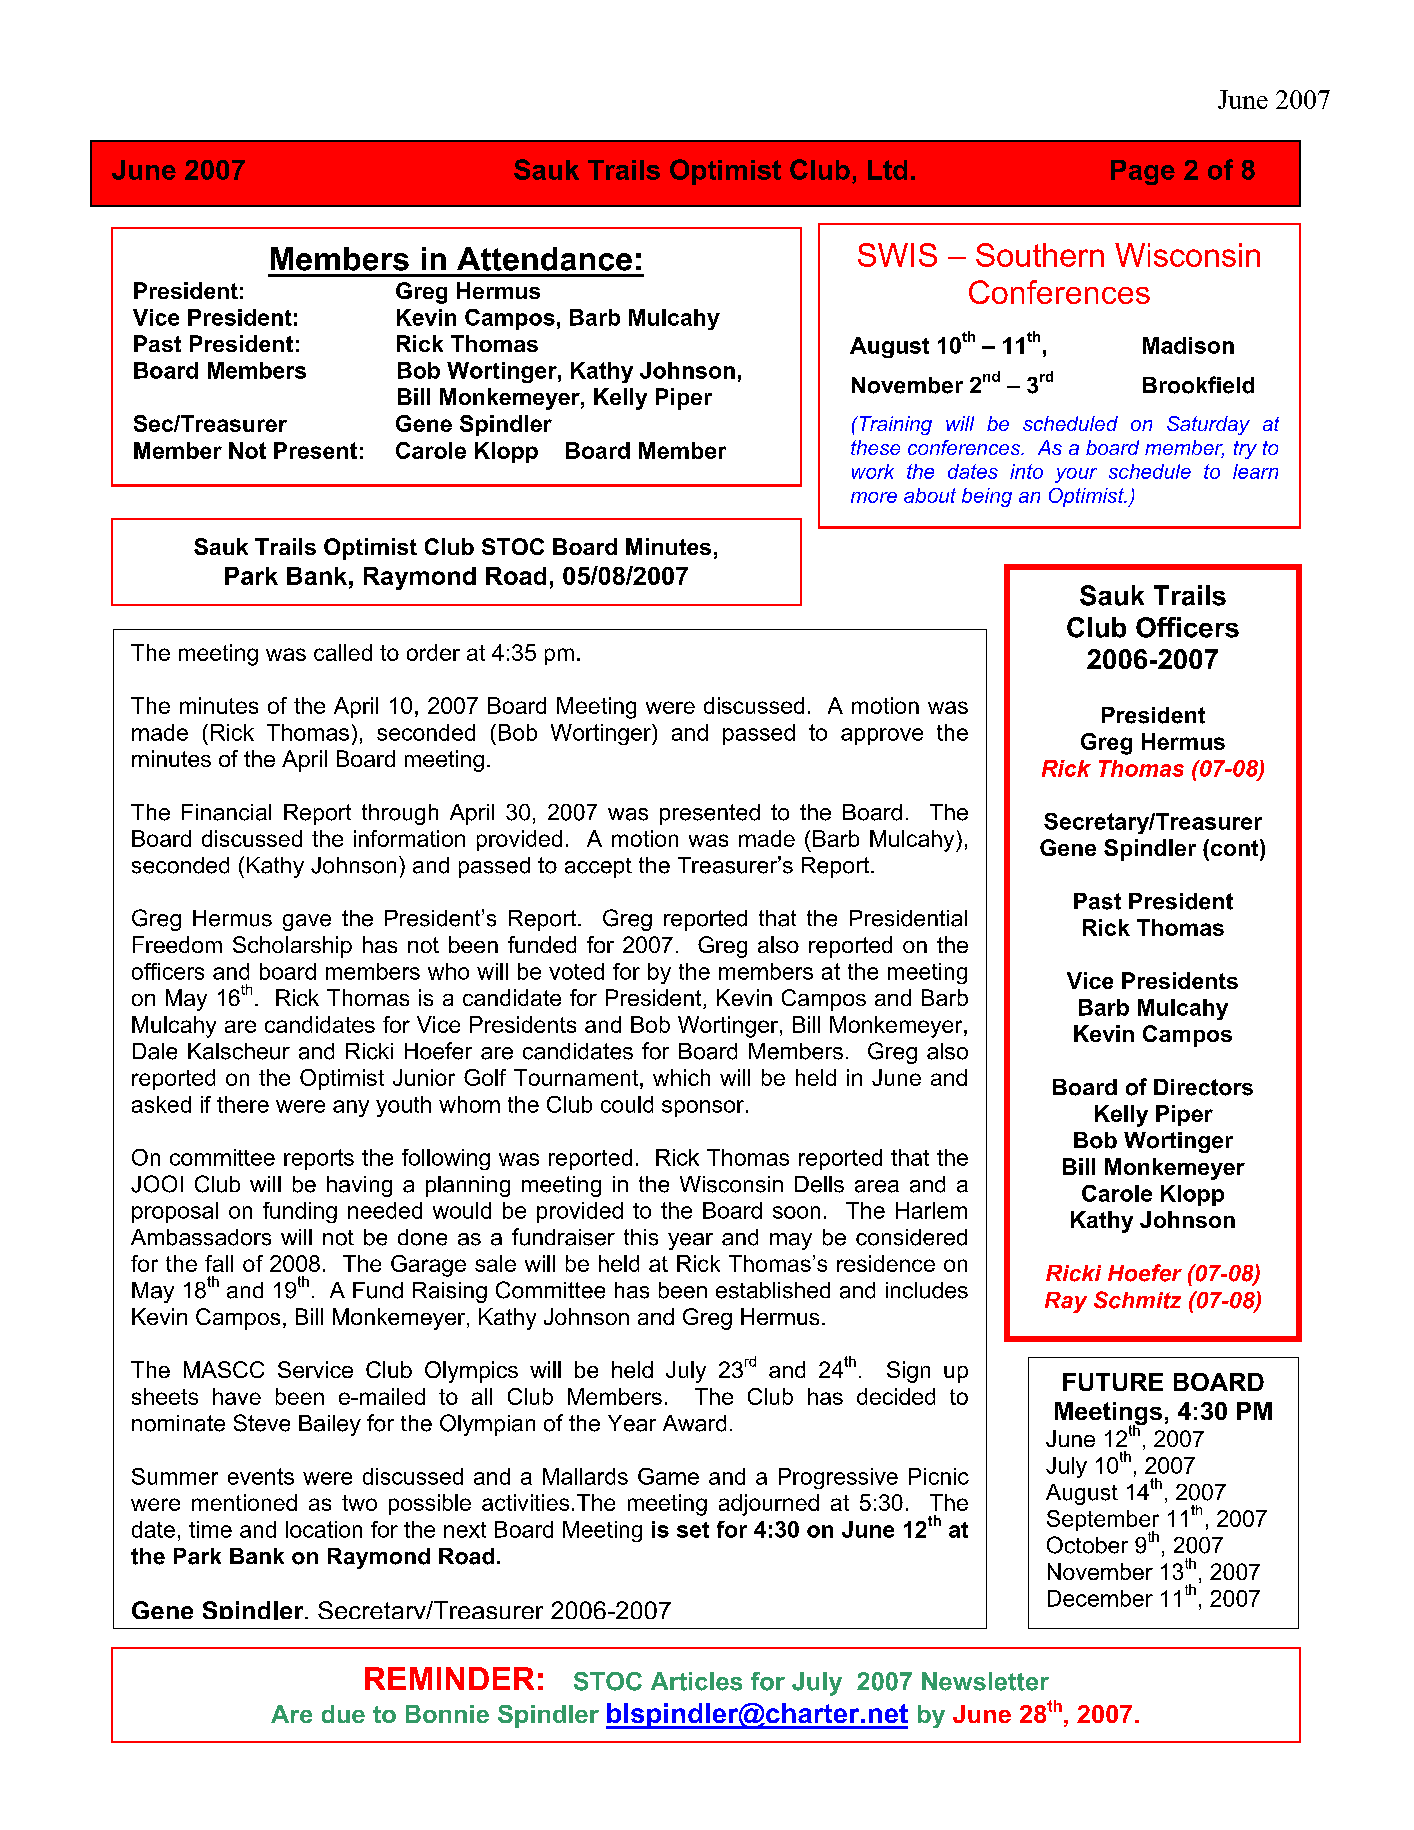 This image has height=1830, width=1414. I want to click on Attendance, so click(544, 259).
